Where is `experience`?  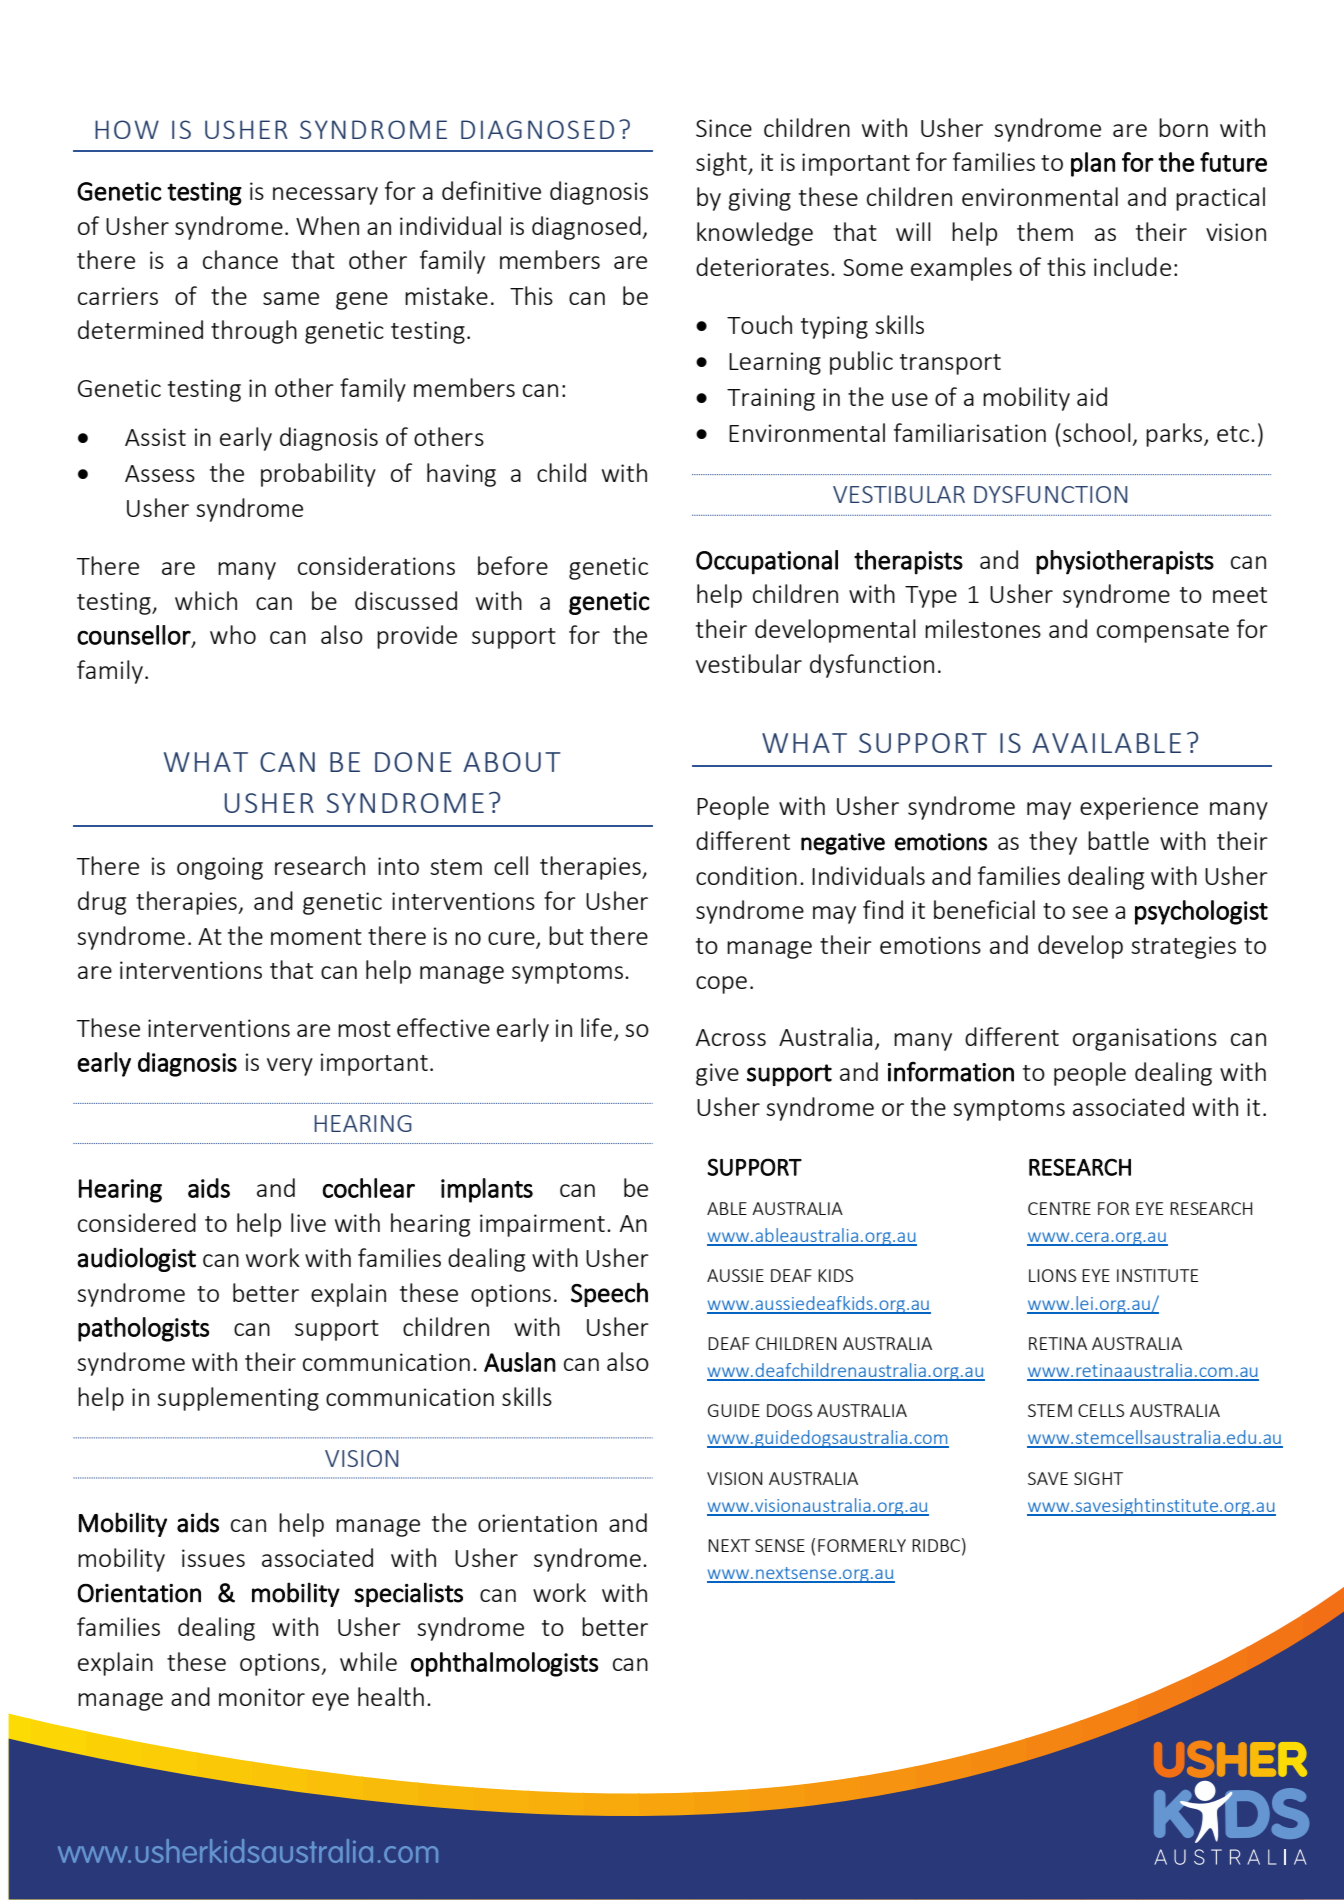 experience is located at coordinates (1139, 808).
